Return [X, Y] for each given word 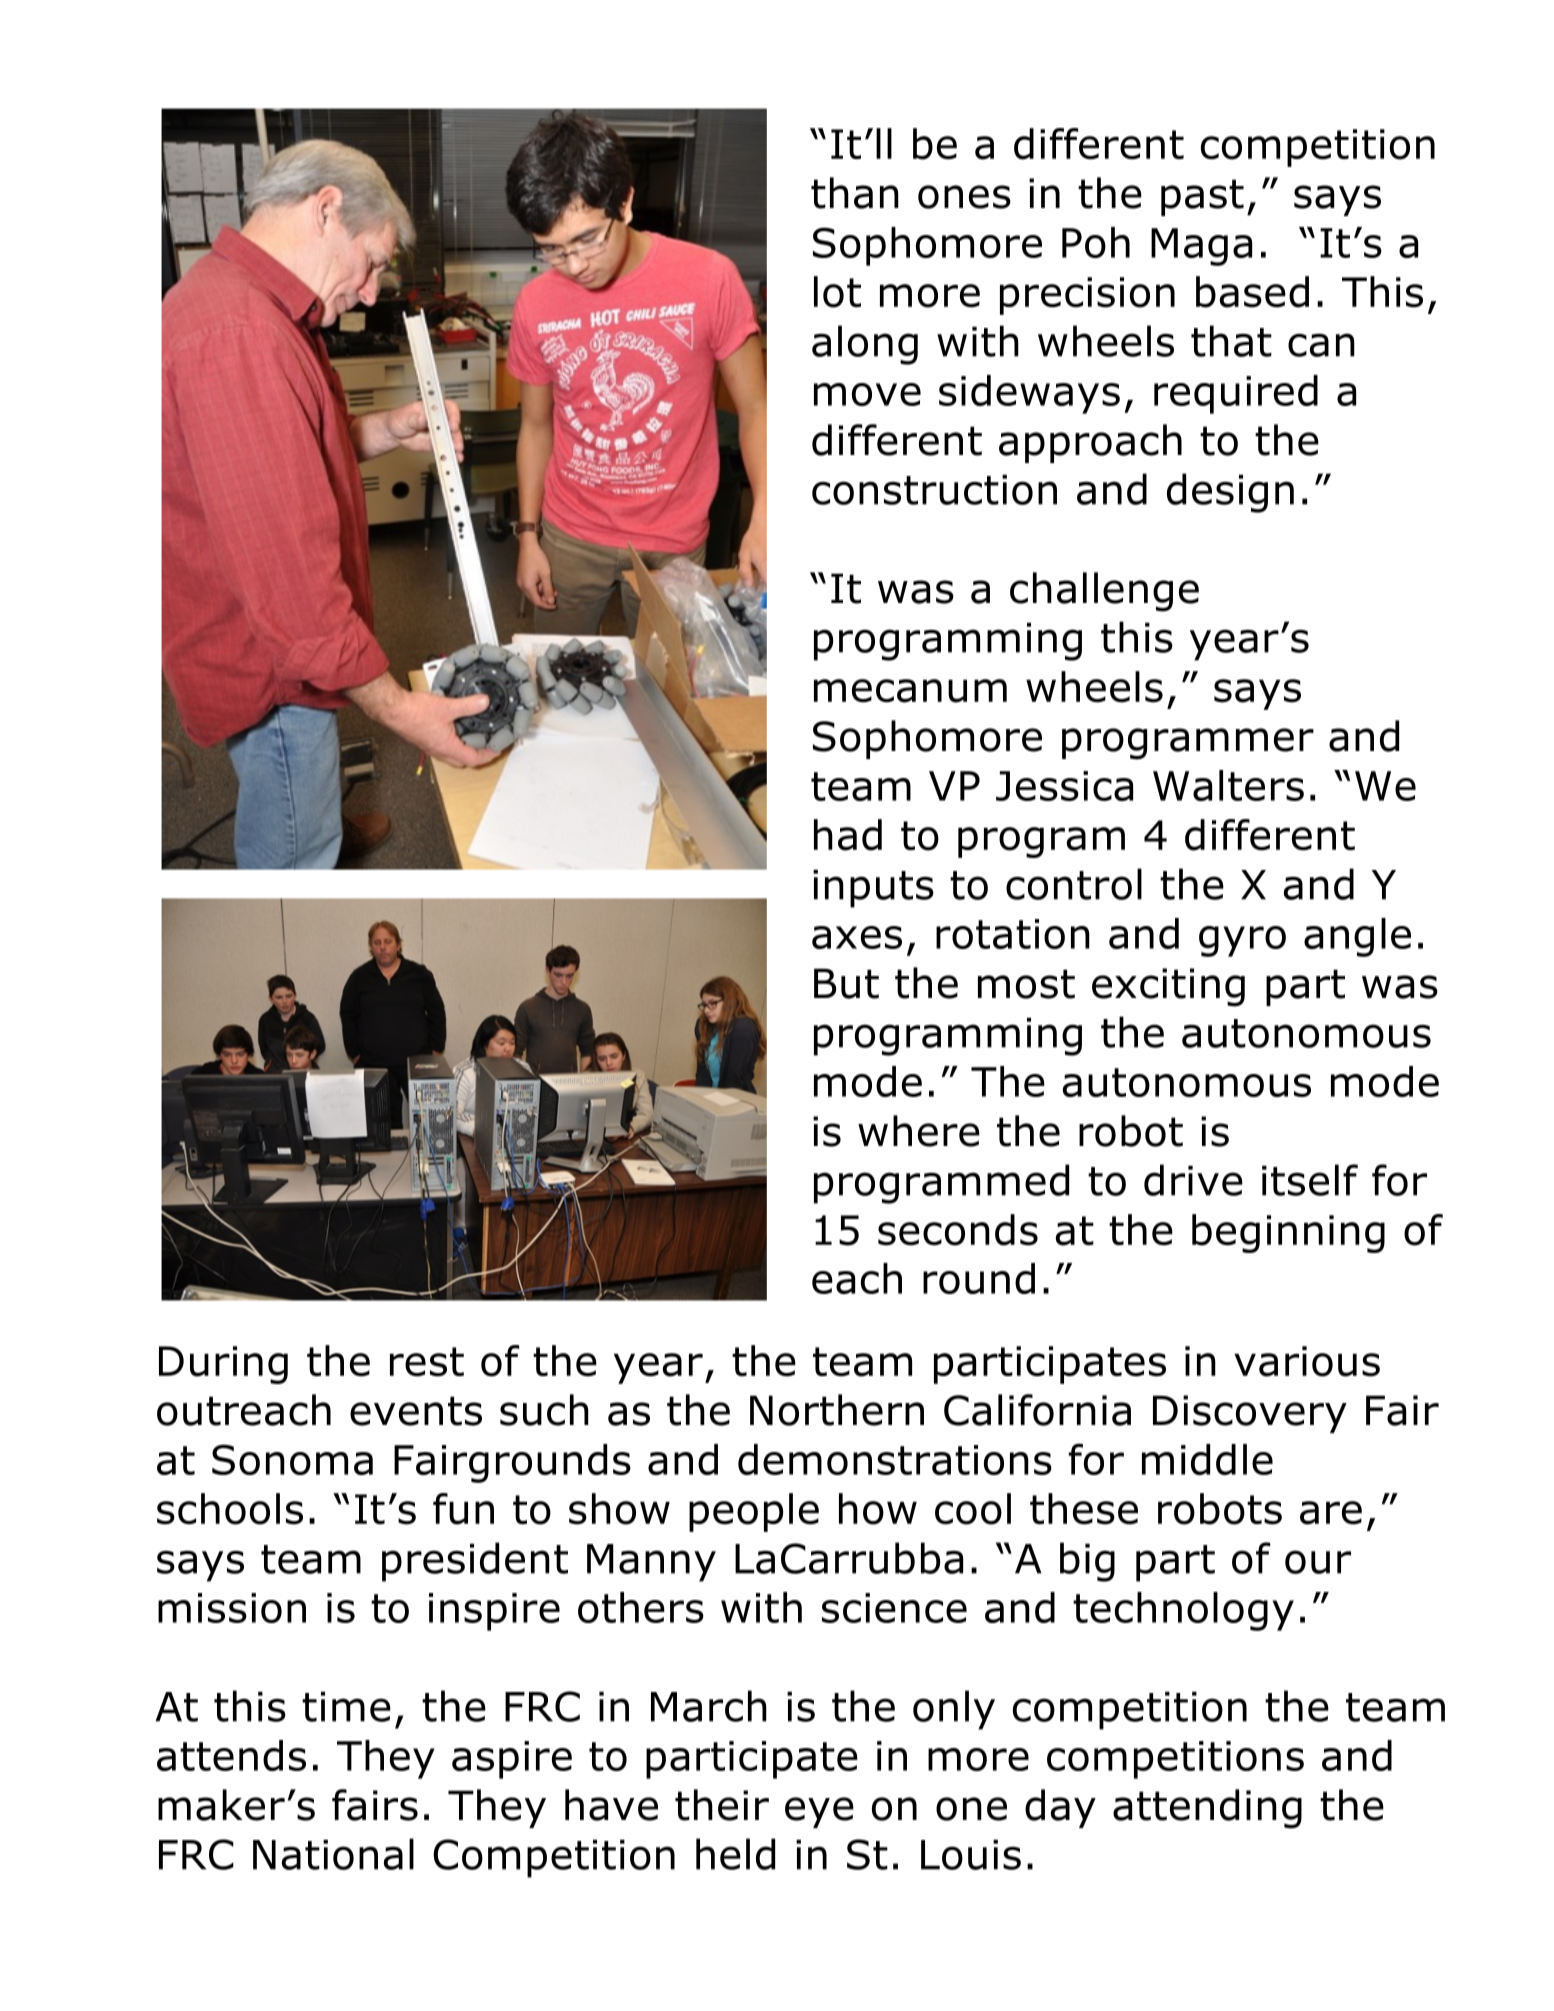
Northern [837, 1410]
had [848, 835]
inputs [873, 889]
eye [819, 1812]
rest [427, 1362]
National [333, 1854]
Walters [1228, 785]
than [855, 193]
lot [837, 292]
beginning [1288, 1233]
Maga [1201, 247]
